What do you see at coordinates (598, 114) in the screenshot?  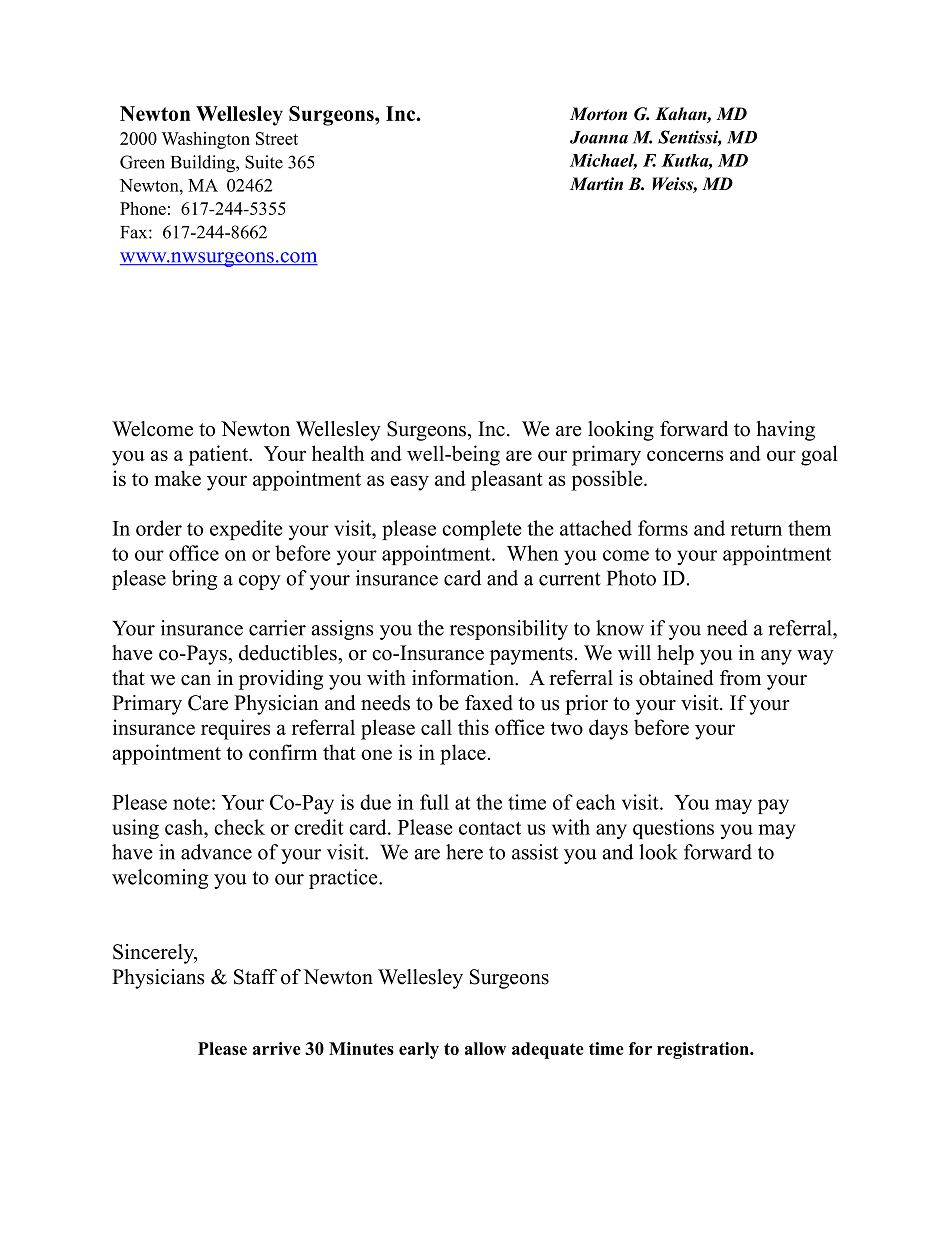 I see `Morton` at bounding box center [598, 114].
